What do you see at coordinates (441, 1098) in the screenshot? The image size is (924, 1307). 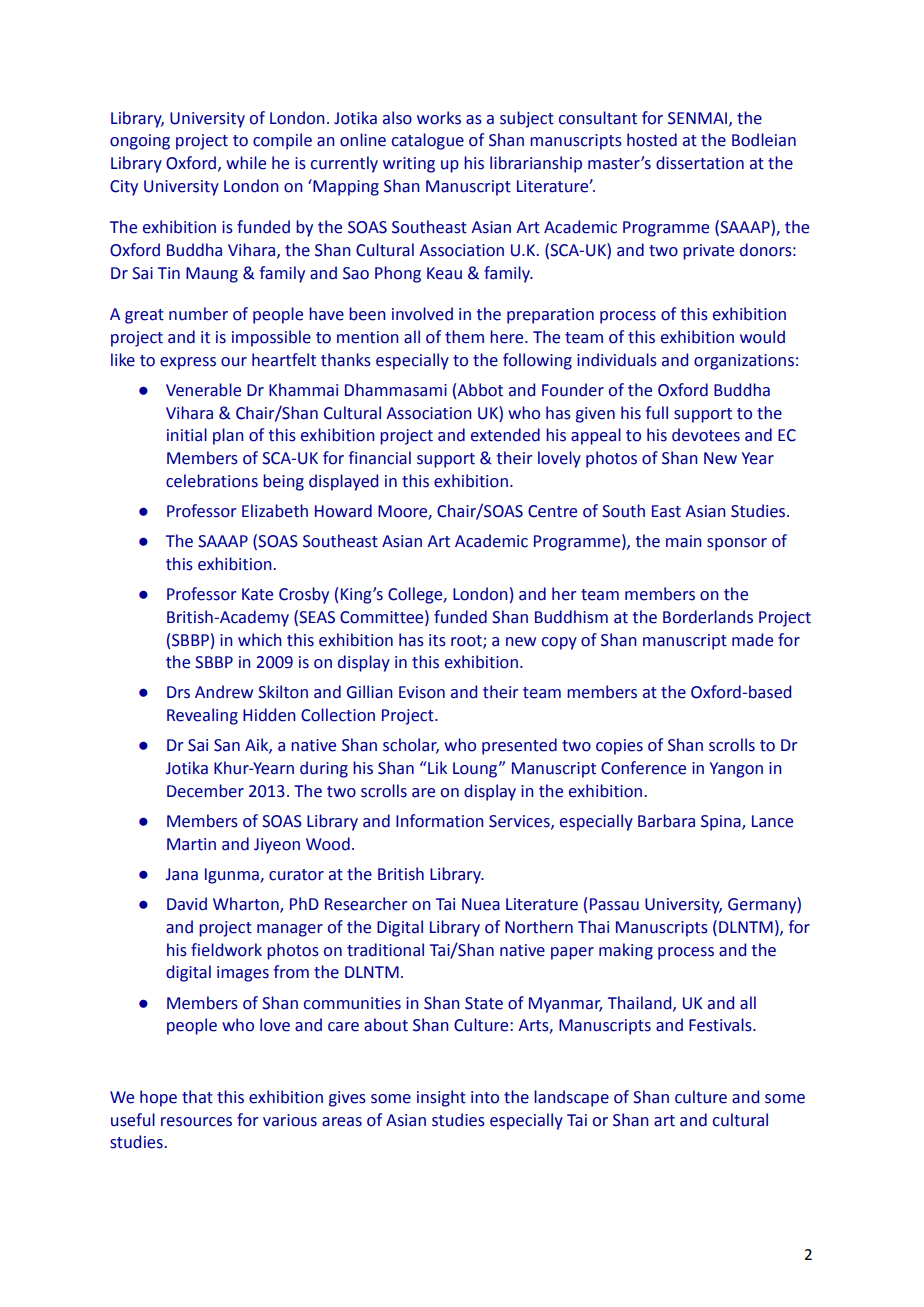 I see `insight` at bounding box center [441, 1098].
